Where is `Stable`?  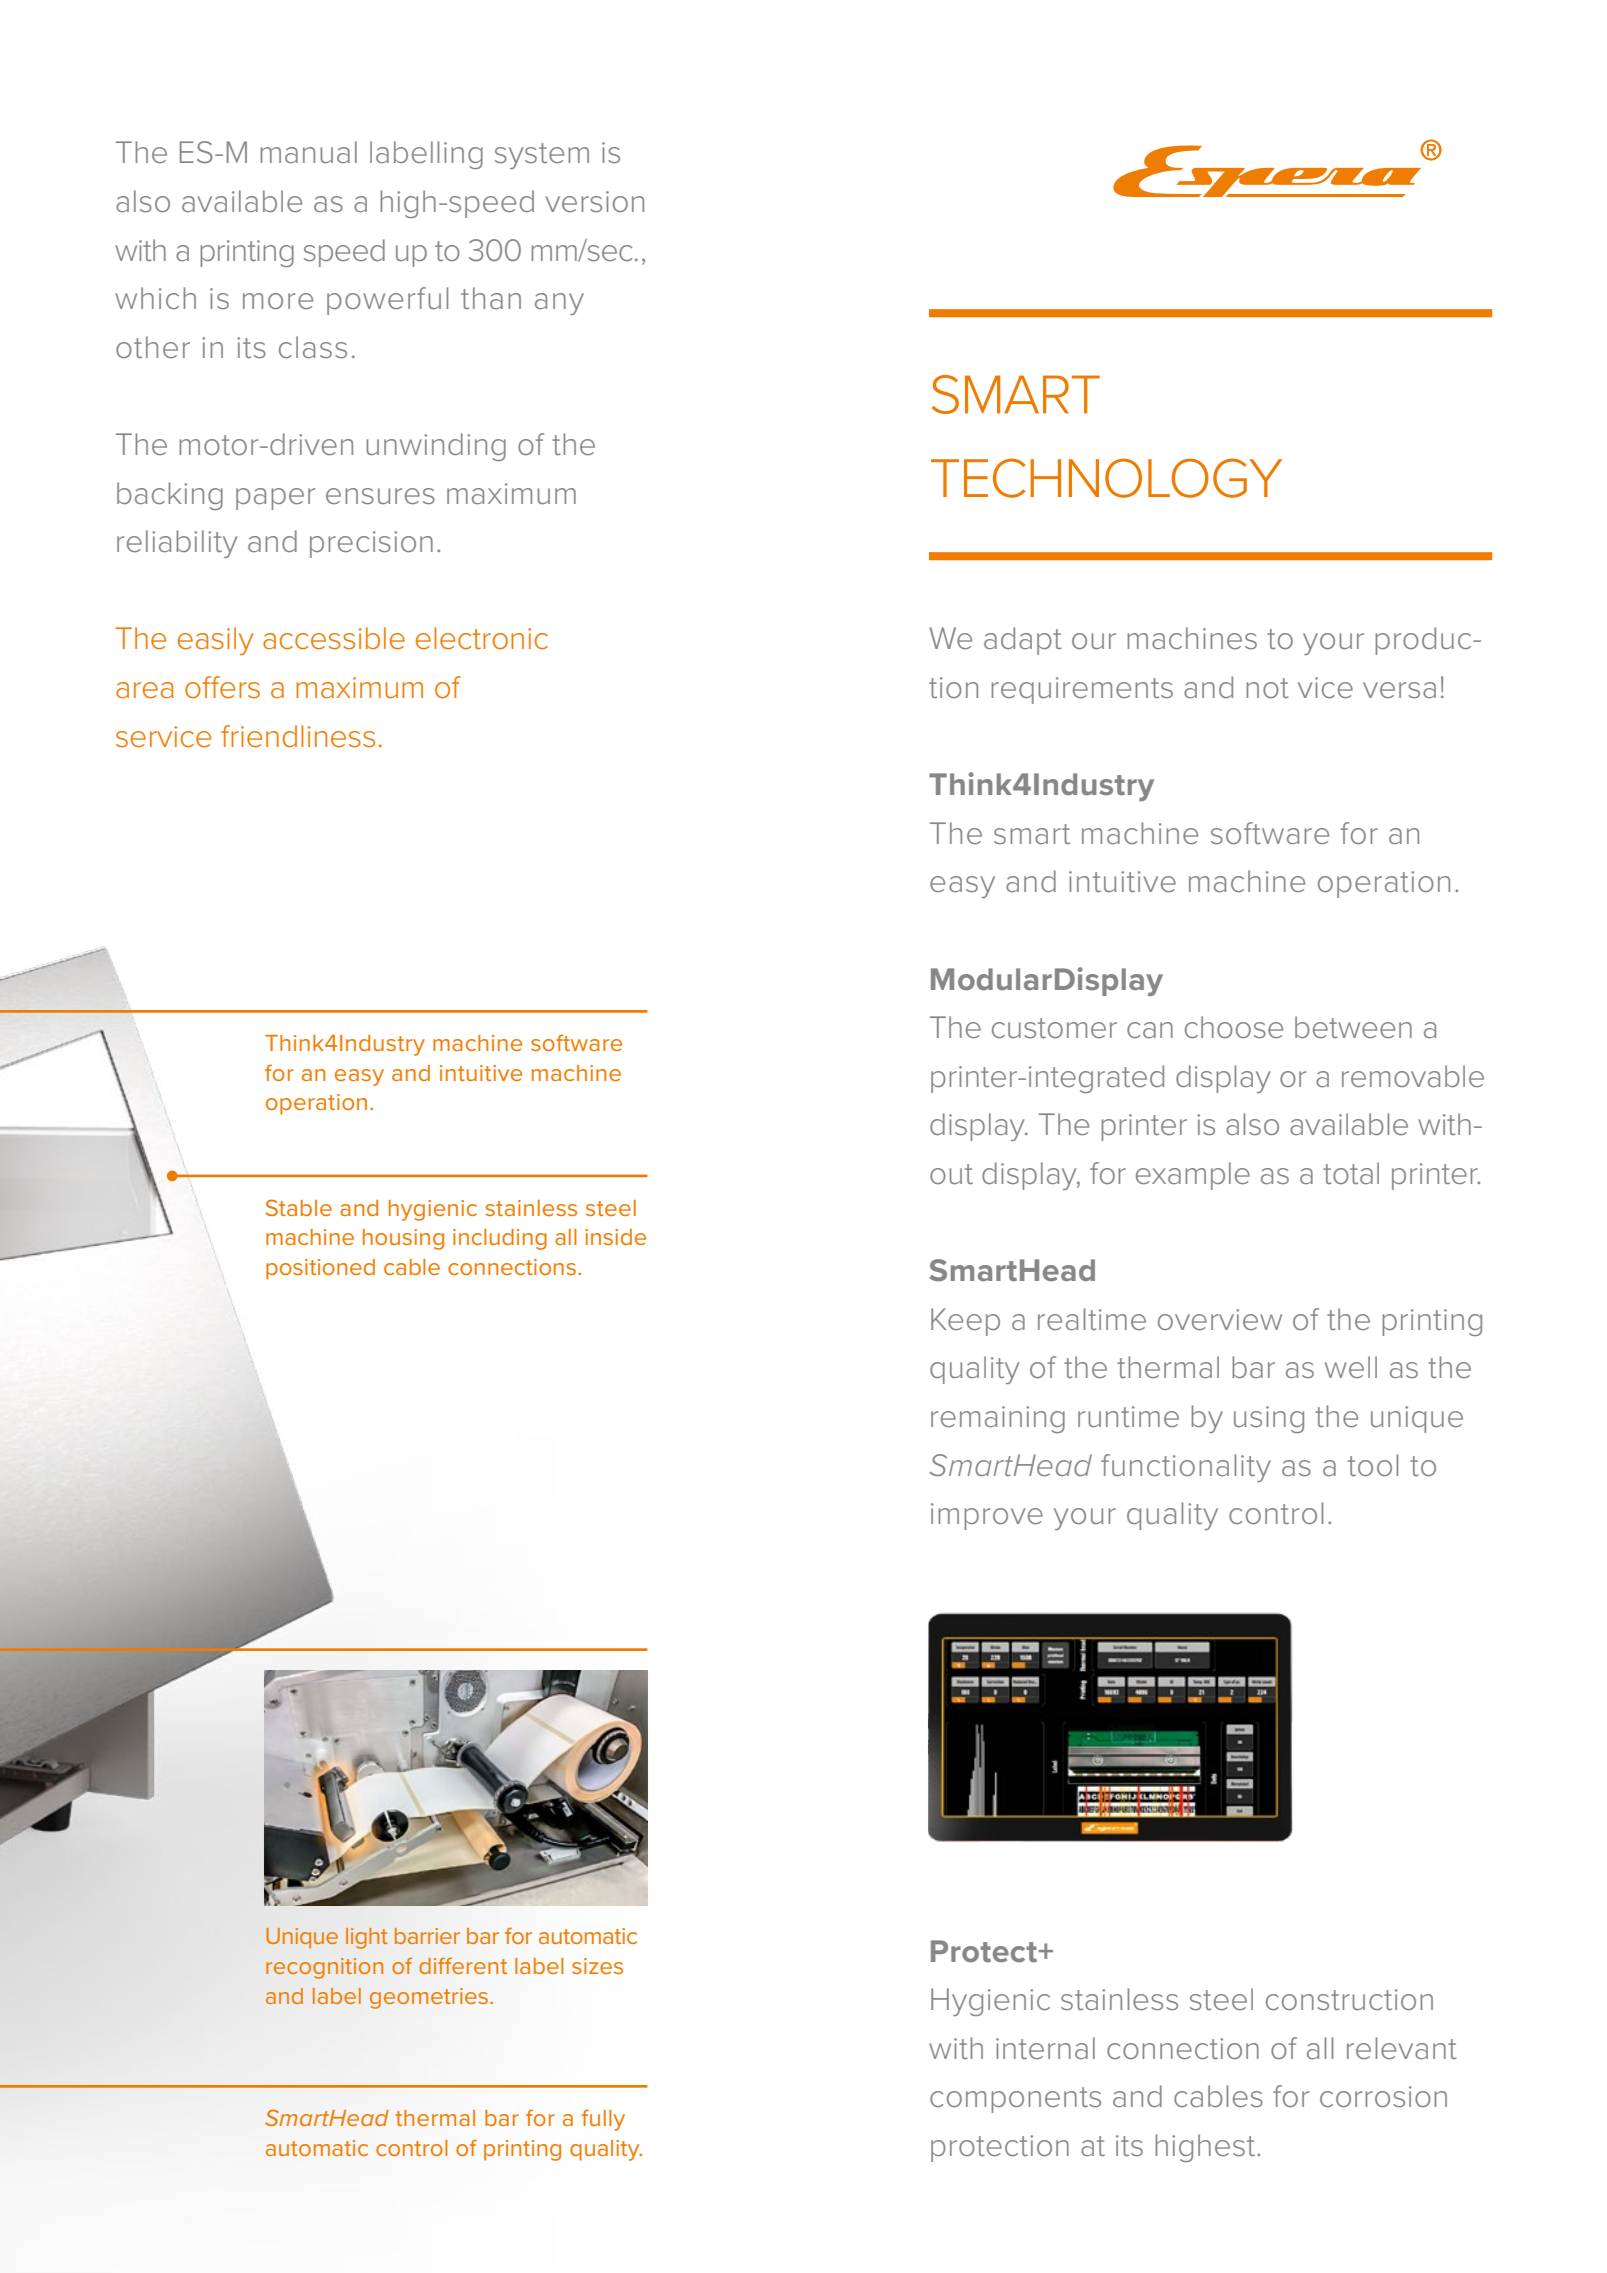 Stable is located at coordinates (299, 1207).
